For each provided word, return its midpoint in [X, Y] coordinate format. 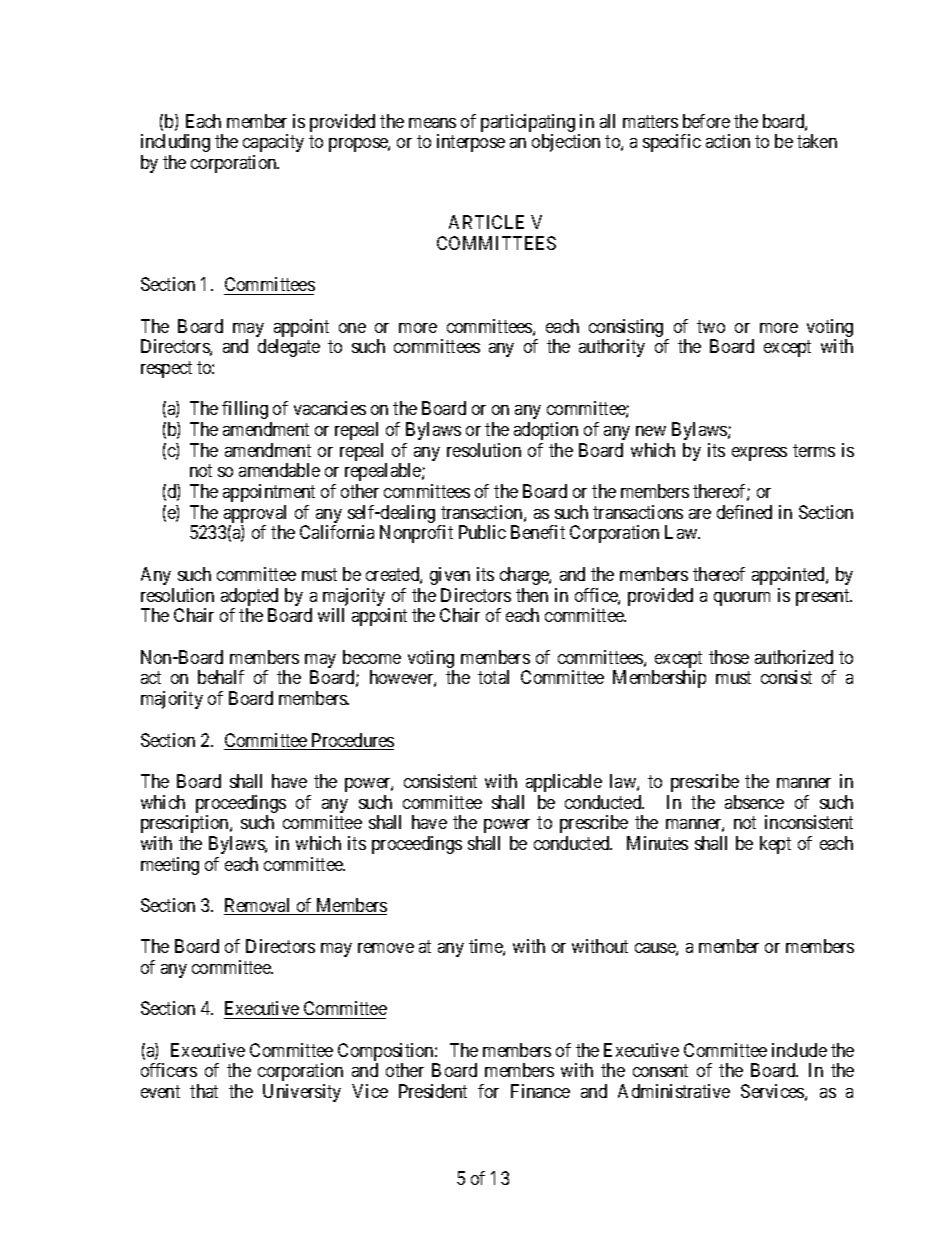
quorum [742, 599]
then [532, 595]
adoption [546, 431]
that [204, 1091]
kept [775, 845]
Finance [540, 1091]
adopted [249, 598]
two [711, 326]
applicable [564, 783]
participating [528, 124]
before [706, 121]
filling [245, 410]
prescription [186, 824]
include [799, 1050]
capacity [273, 143]
